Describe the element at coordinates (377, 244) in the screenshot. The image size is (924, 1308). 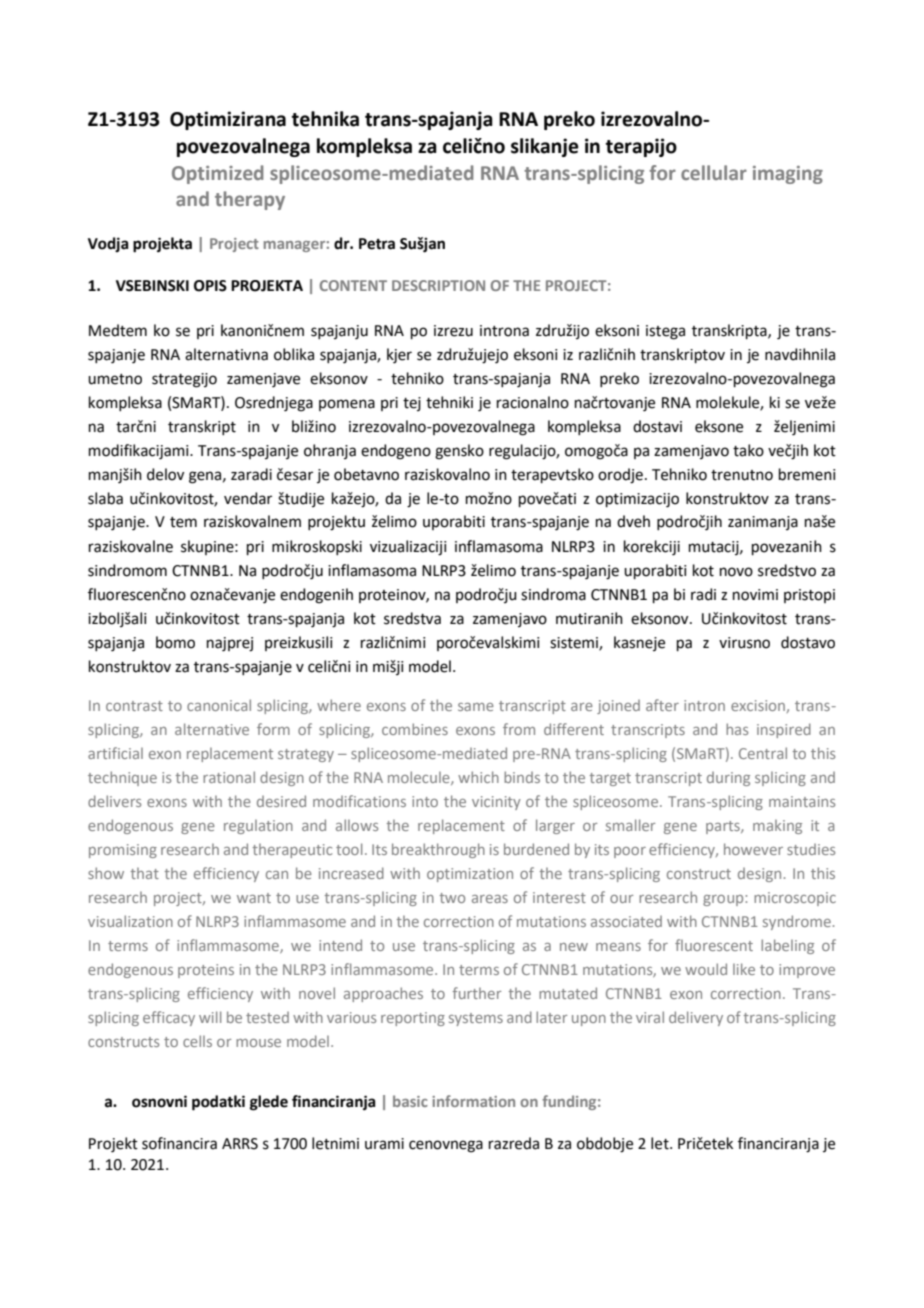
I see `Petra` at that location.
